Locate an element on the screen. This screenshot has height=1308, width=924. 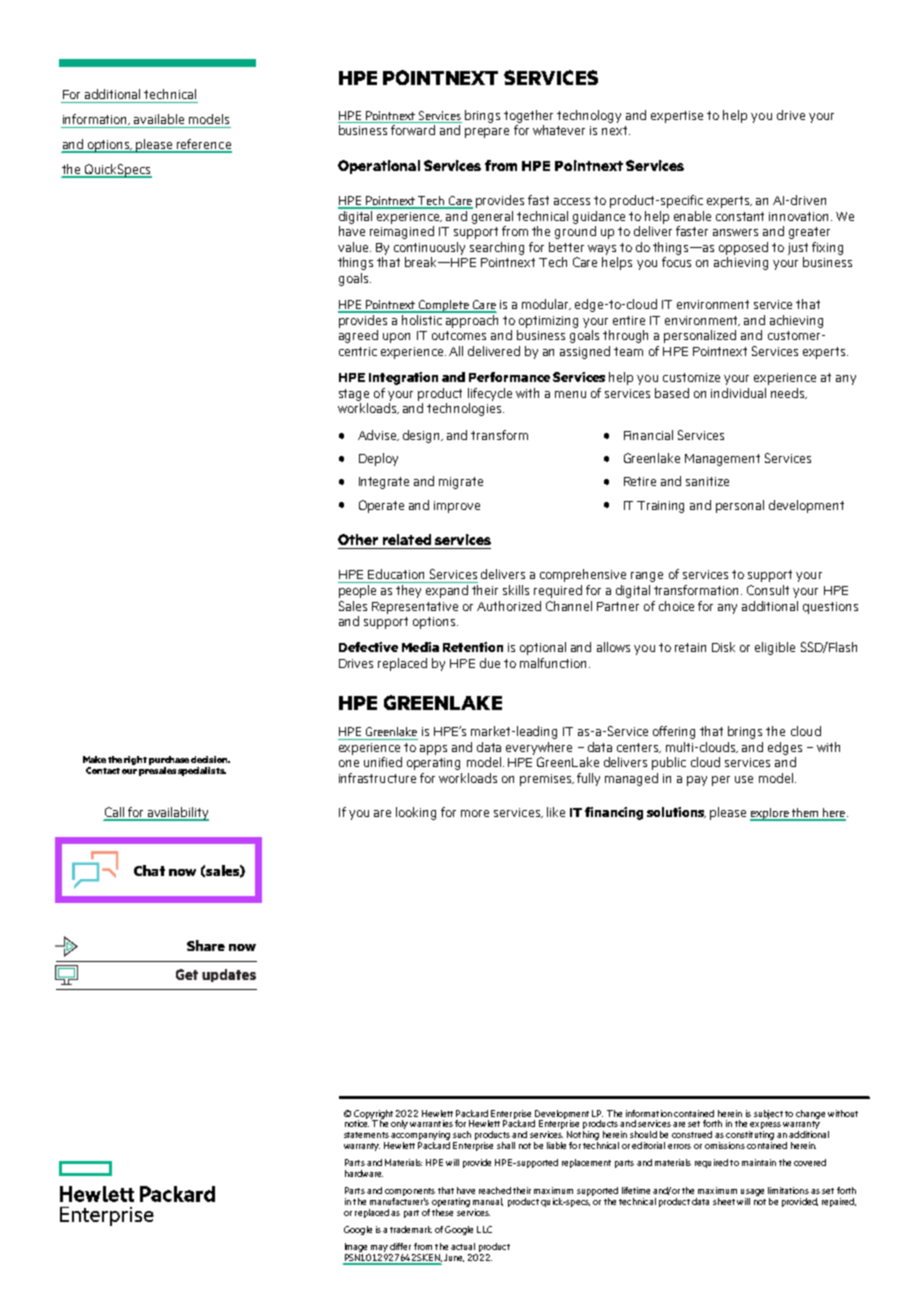
stage is located at coordinates (354, 395).
